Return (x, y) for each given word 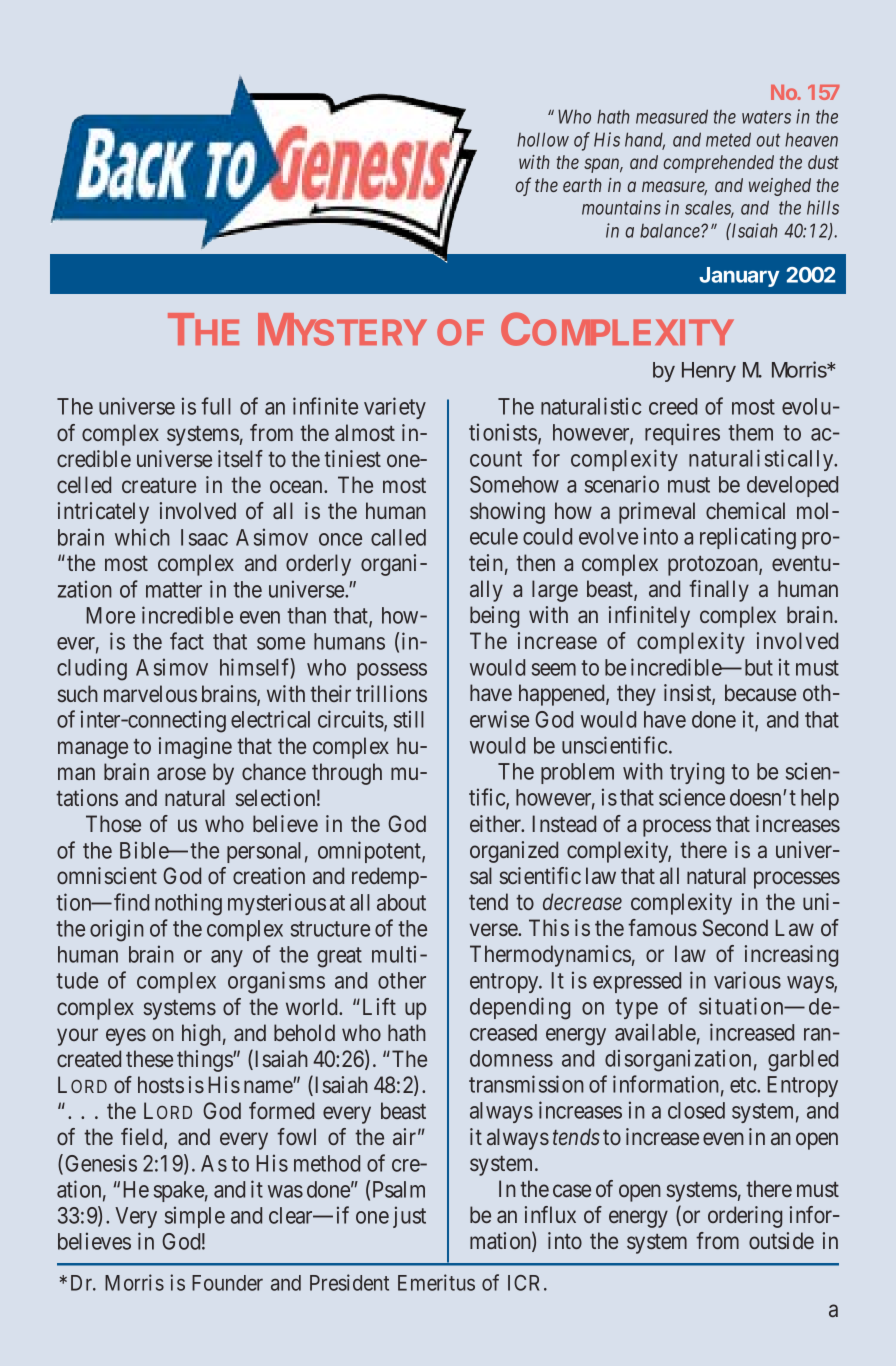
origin (117, 930)
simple (195, 1217)
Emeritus (436, 1282)
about (401, 902)
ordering (745, 1217)
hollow (543, 139)
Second (735, 928)
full (216, 406)
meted (728, 139)
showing (507, 513)
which (142, 537)
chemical (745, 510)
